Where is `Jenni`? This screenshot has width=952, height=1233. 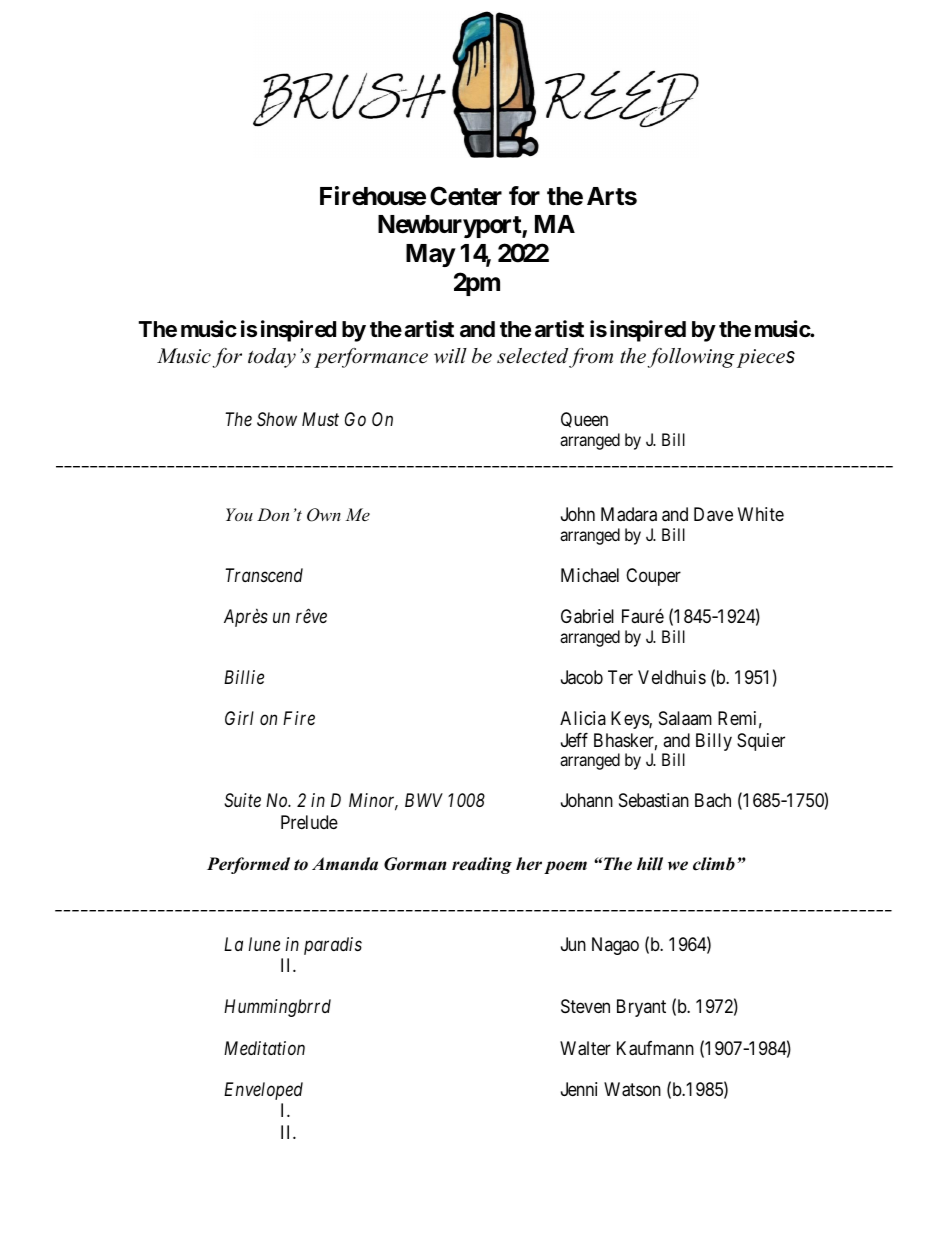
Jenni is located at coordinates (579, 1089).
